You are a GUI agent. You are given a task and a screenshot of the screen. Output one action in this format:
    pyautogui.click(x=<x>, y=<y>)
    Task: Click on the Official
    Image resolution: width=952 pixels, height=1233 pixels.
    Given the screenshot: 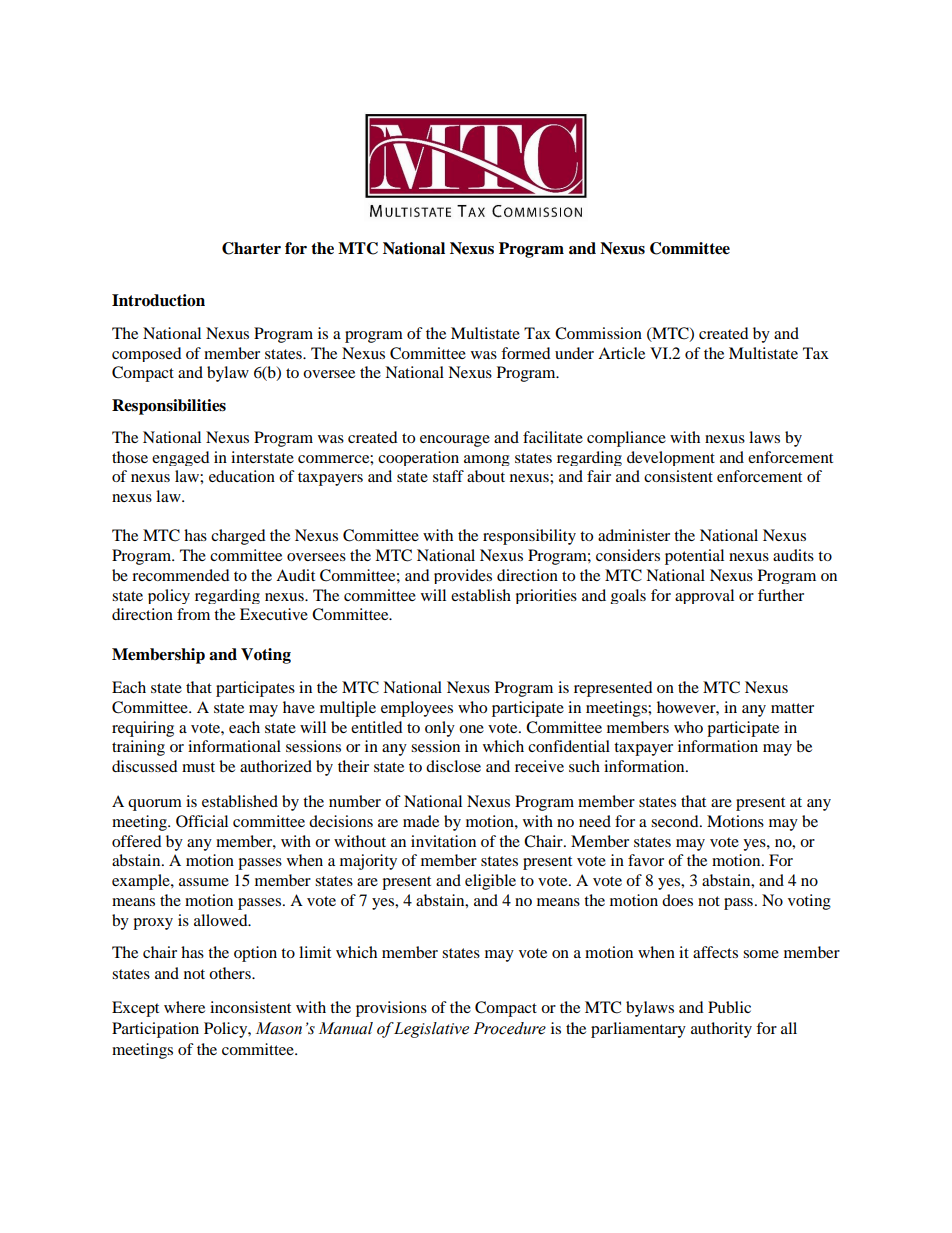 What is the action you would take?
    pyautogui.click(x=202, y=821)
